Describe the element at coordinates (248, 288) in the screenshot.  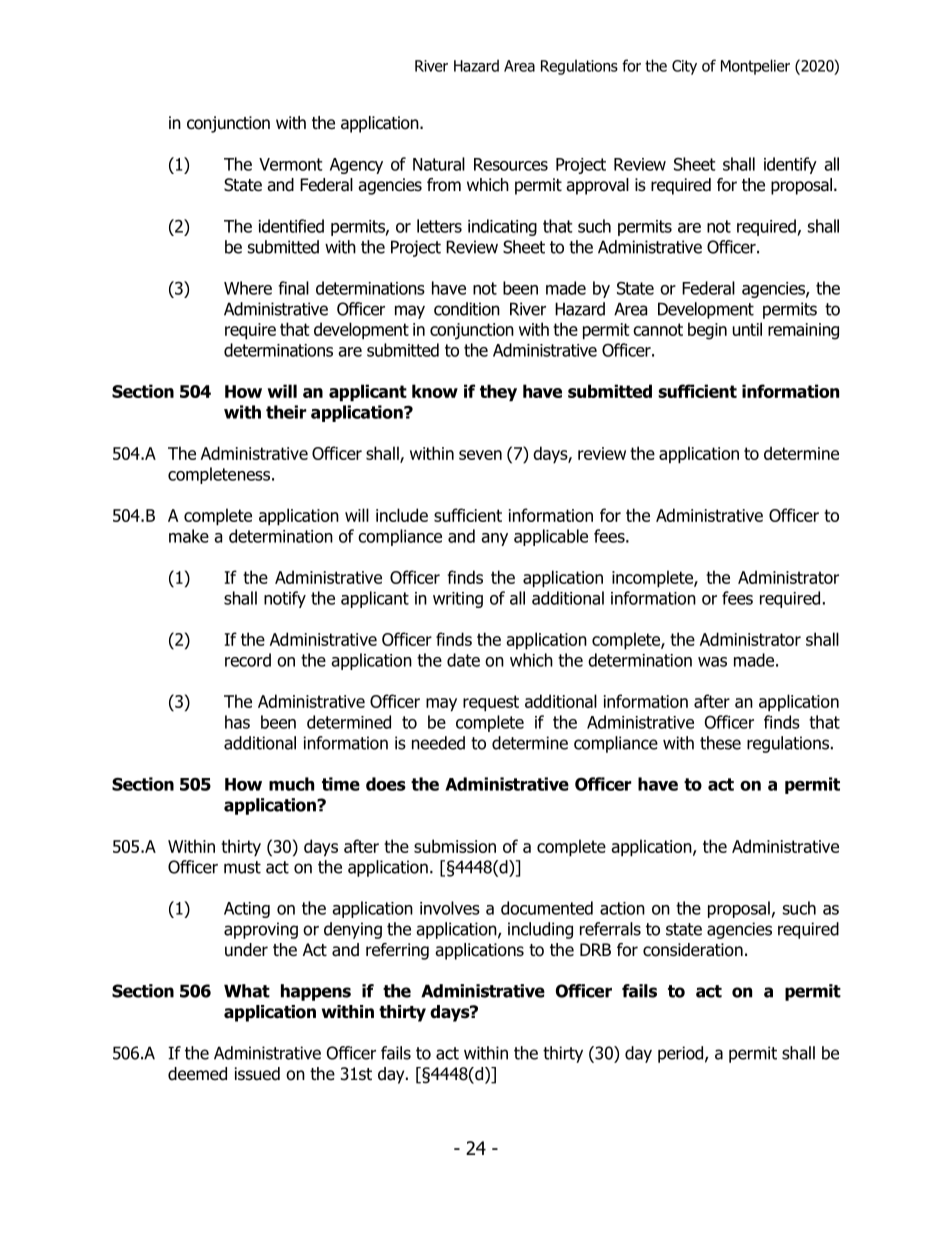
I see `Where` at that location.
